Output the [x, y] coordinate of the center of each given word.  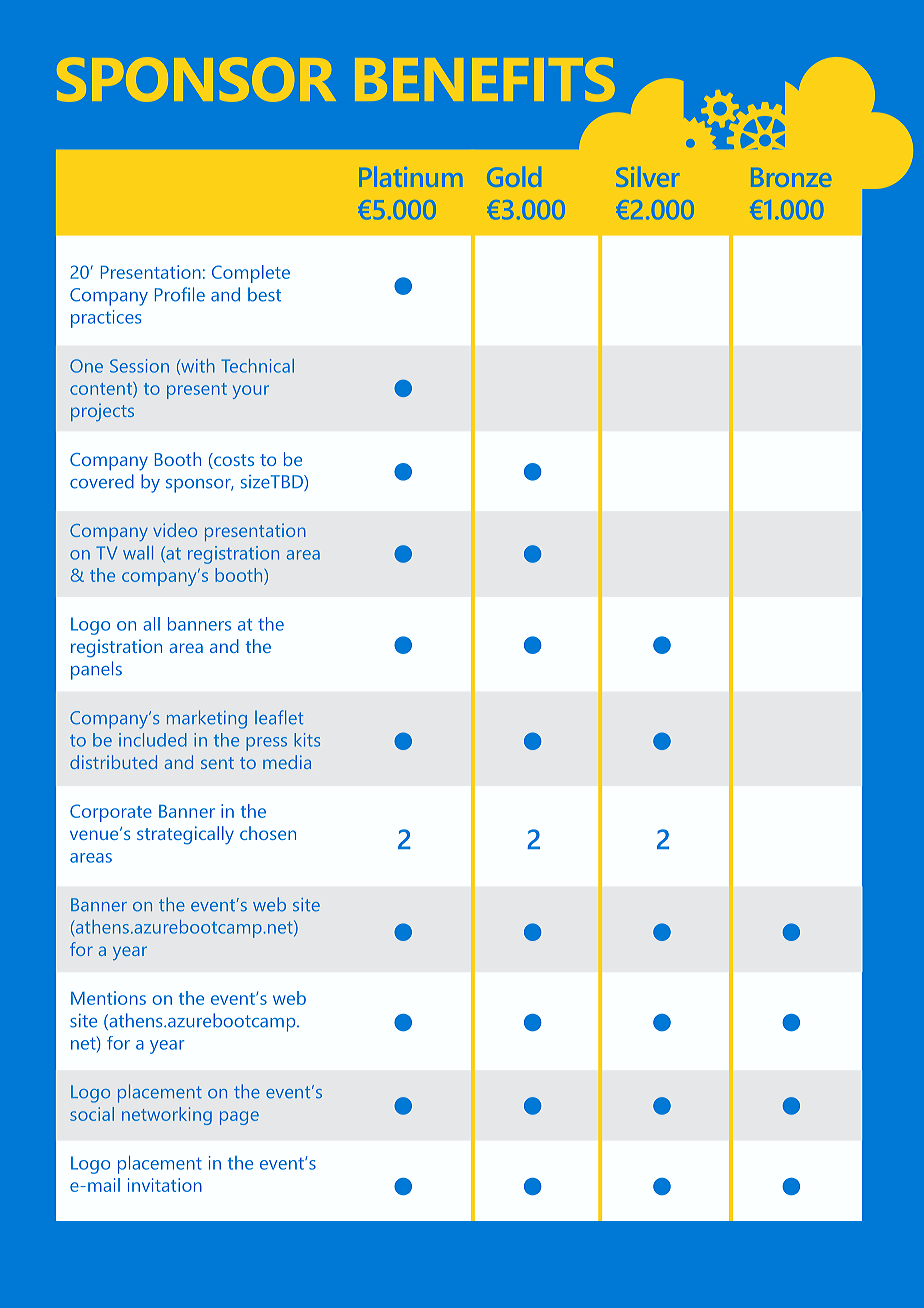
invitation [165, 1185]
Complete [251, 274]
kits [307, 740]
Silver [647, 177]
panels [96, 670]
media [287, 762]
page [239, 1118]
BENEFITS [484, 80]
